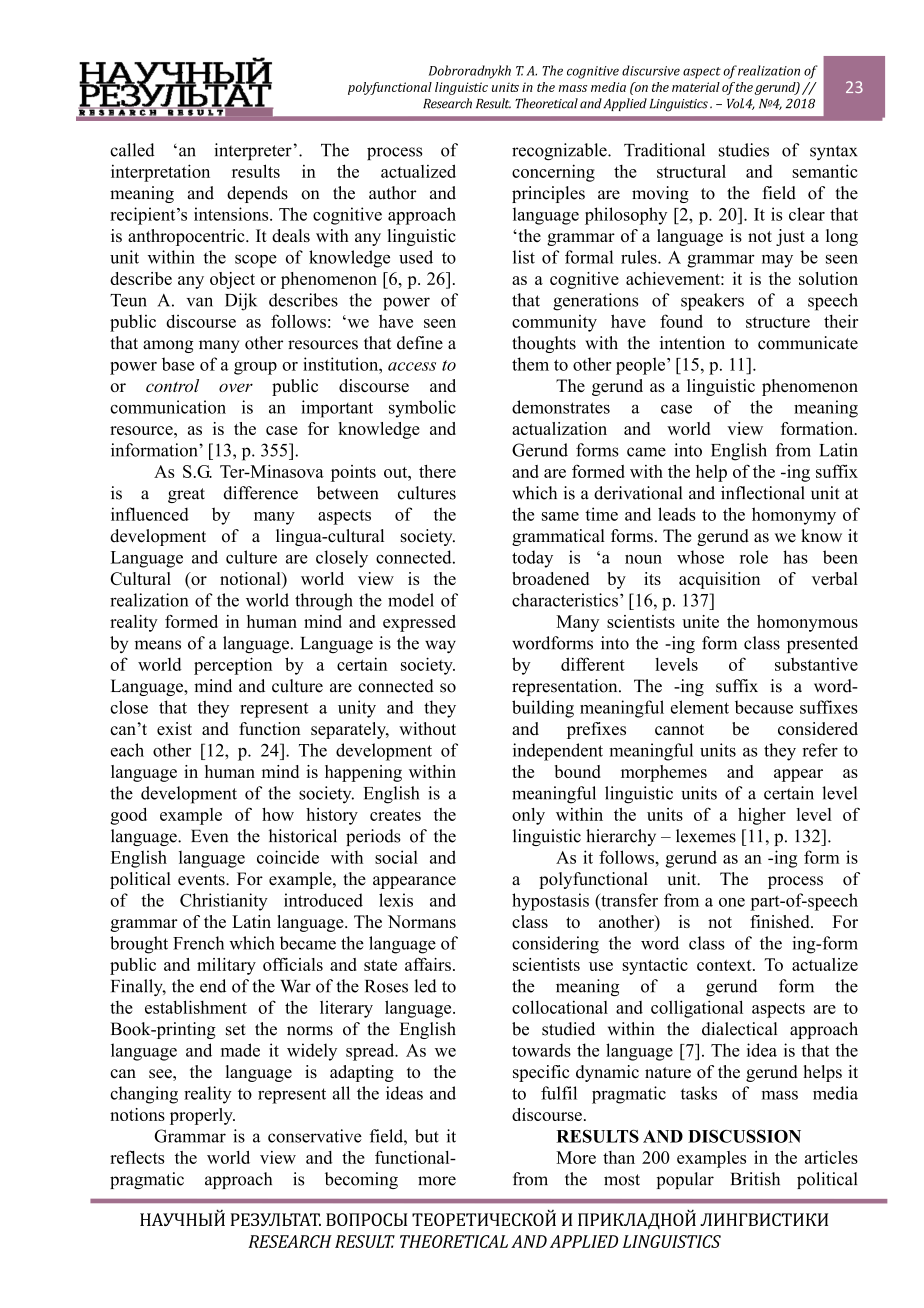 The width and height of the document is (924, 1308). What do you see at coordinates (762, 816) in the document?
I see `higher` at bounding box center [762, 816].
